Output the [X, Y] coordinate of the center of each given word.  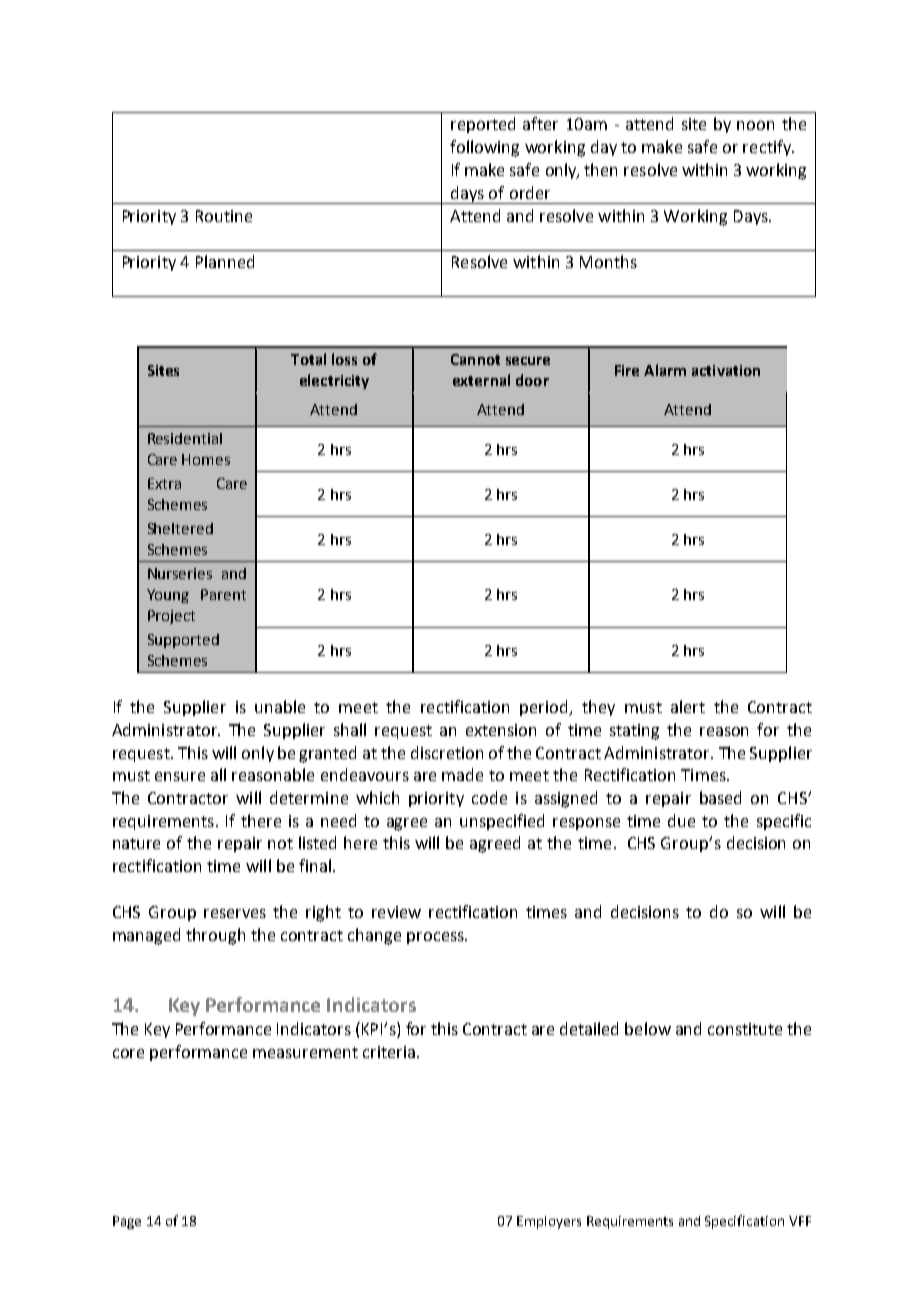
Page [127, 1222]
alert [688, 706]
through [215, 936]
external [481, 380]
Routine [224, 216]
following [484, 148]
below [648, 1028]
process [436, 938]
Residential [185, 438]
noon [755, 125]
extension [501, 730]
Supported [183, 641]
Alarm [665, 370]
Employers [549, 1222]
